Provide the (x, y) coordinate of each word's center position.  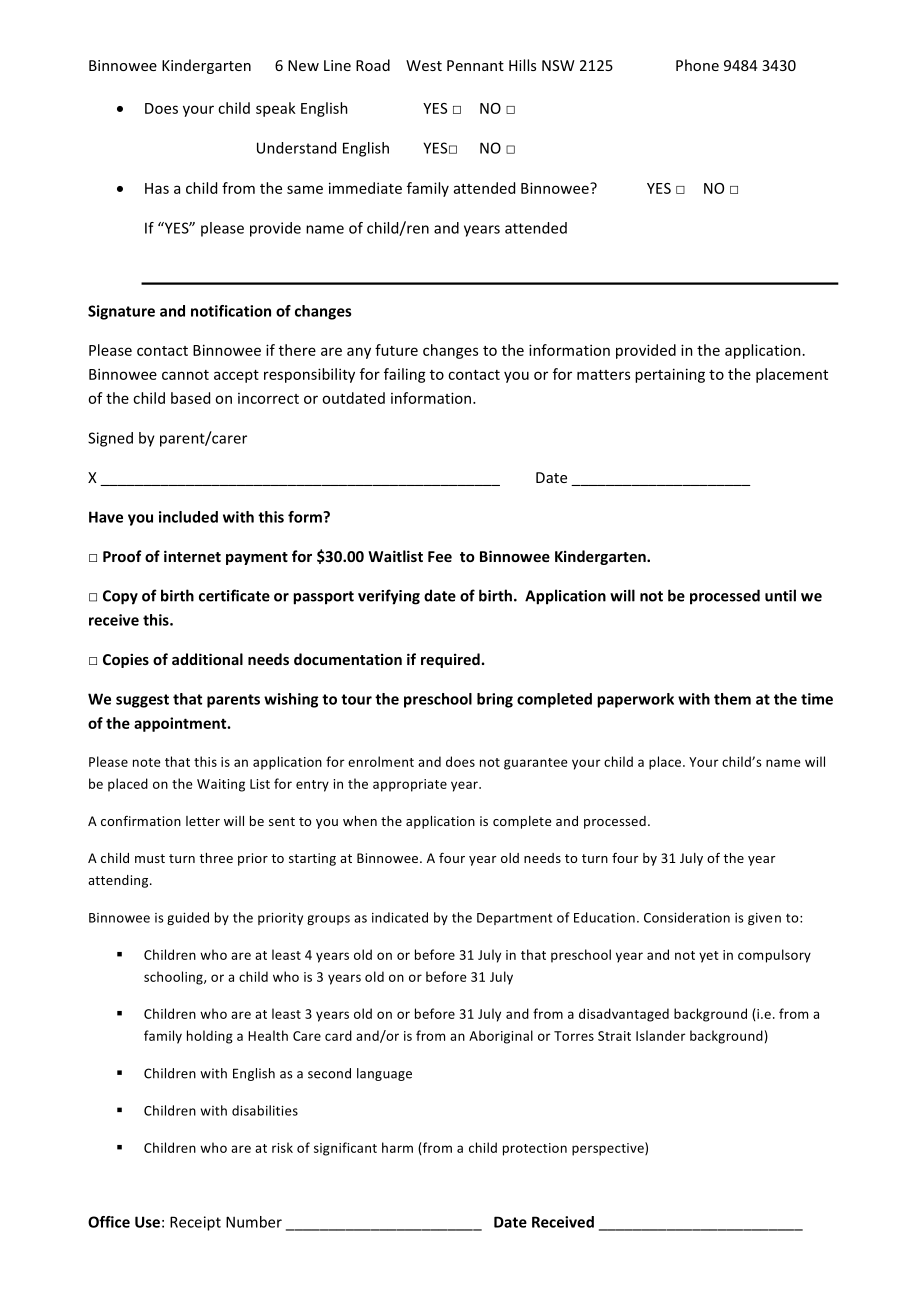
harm (397, 1147)
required (450, 660)
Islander (661, 1035)
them (732, 699)
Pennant (475, 65)
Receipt (195, 1223)
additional (207, 659)
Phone (697, 65)
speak (276, 109)
